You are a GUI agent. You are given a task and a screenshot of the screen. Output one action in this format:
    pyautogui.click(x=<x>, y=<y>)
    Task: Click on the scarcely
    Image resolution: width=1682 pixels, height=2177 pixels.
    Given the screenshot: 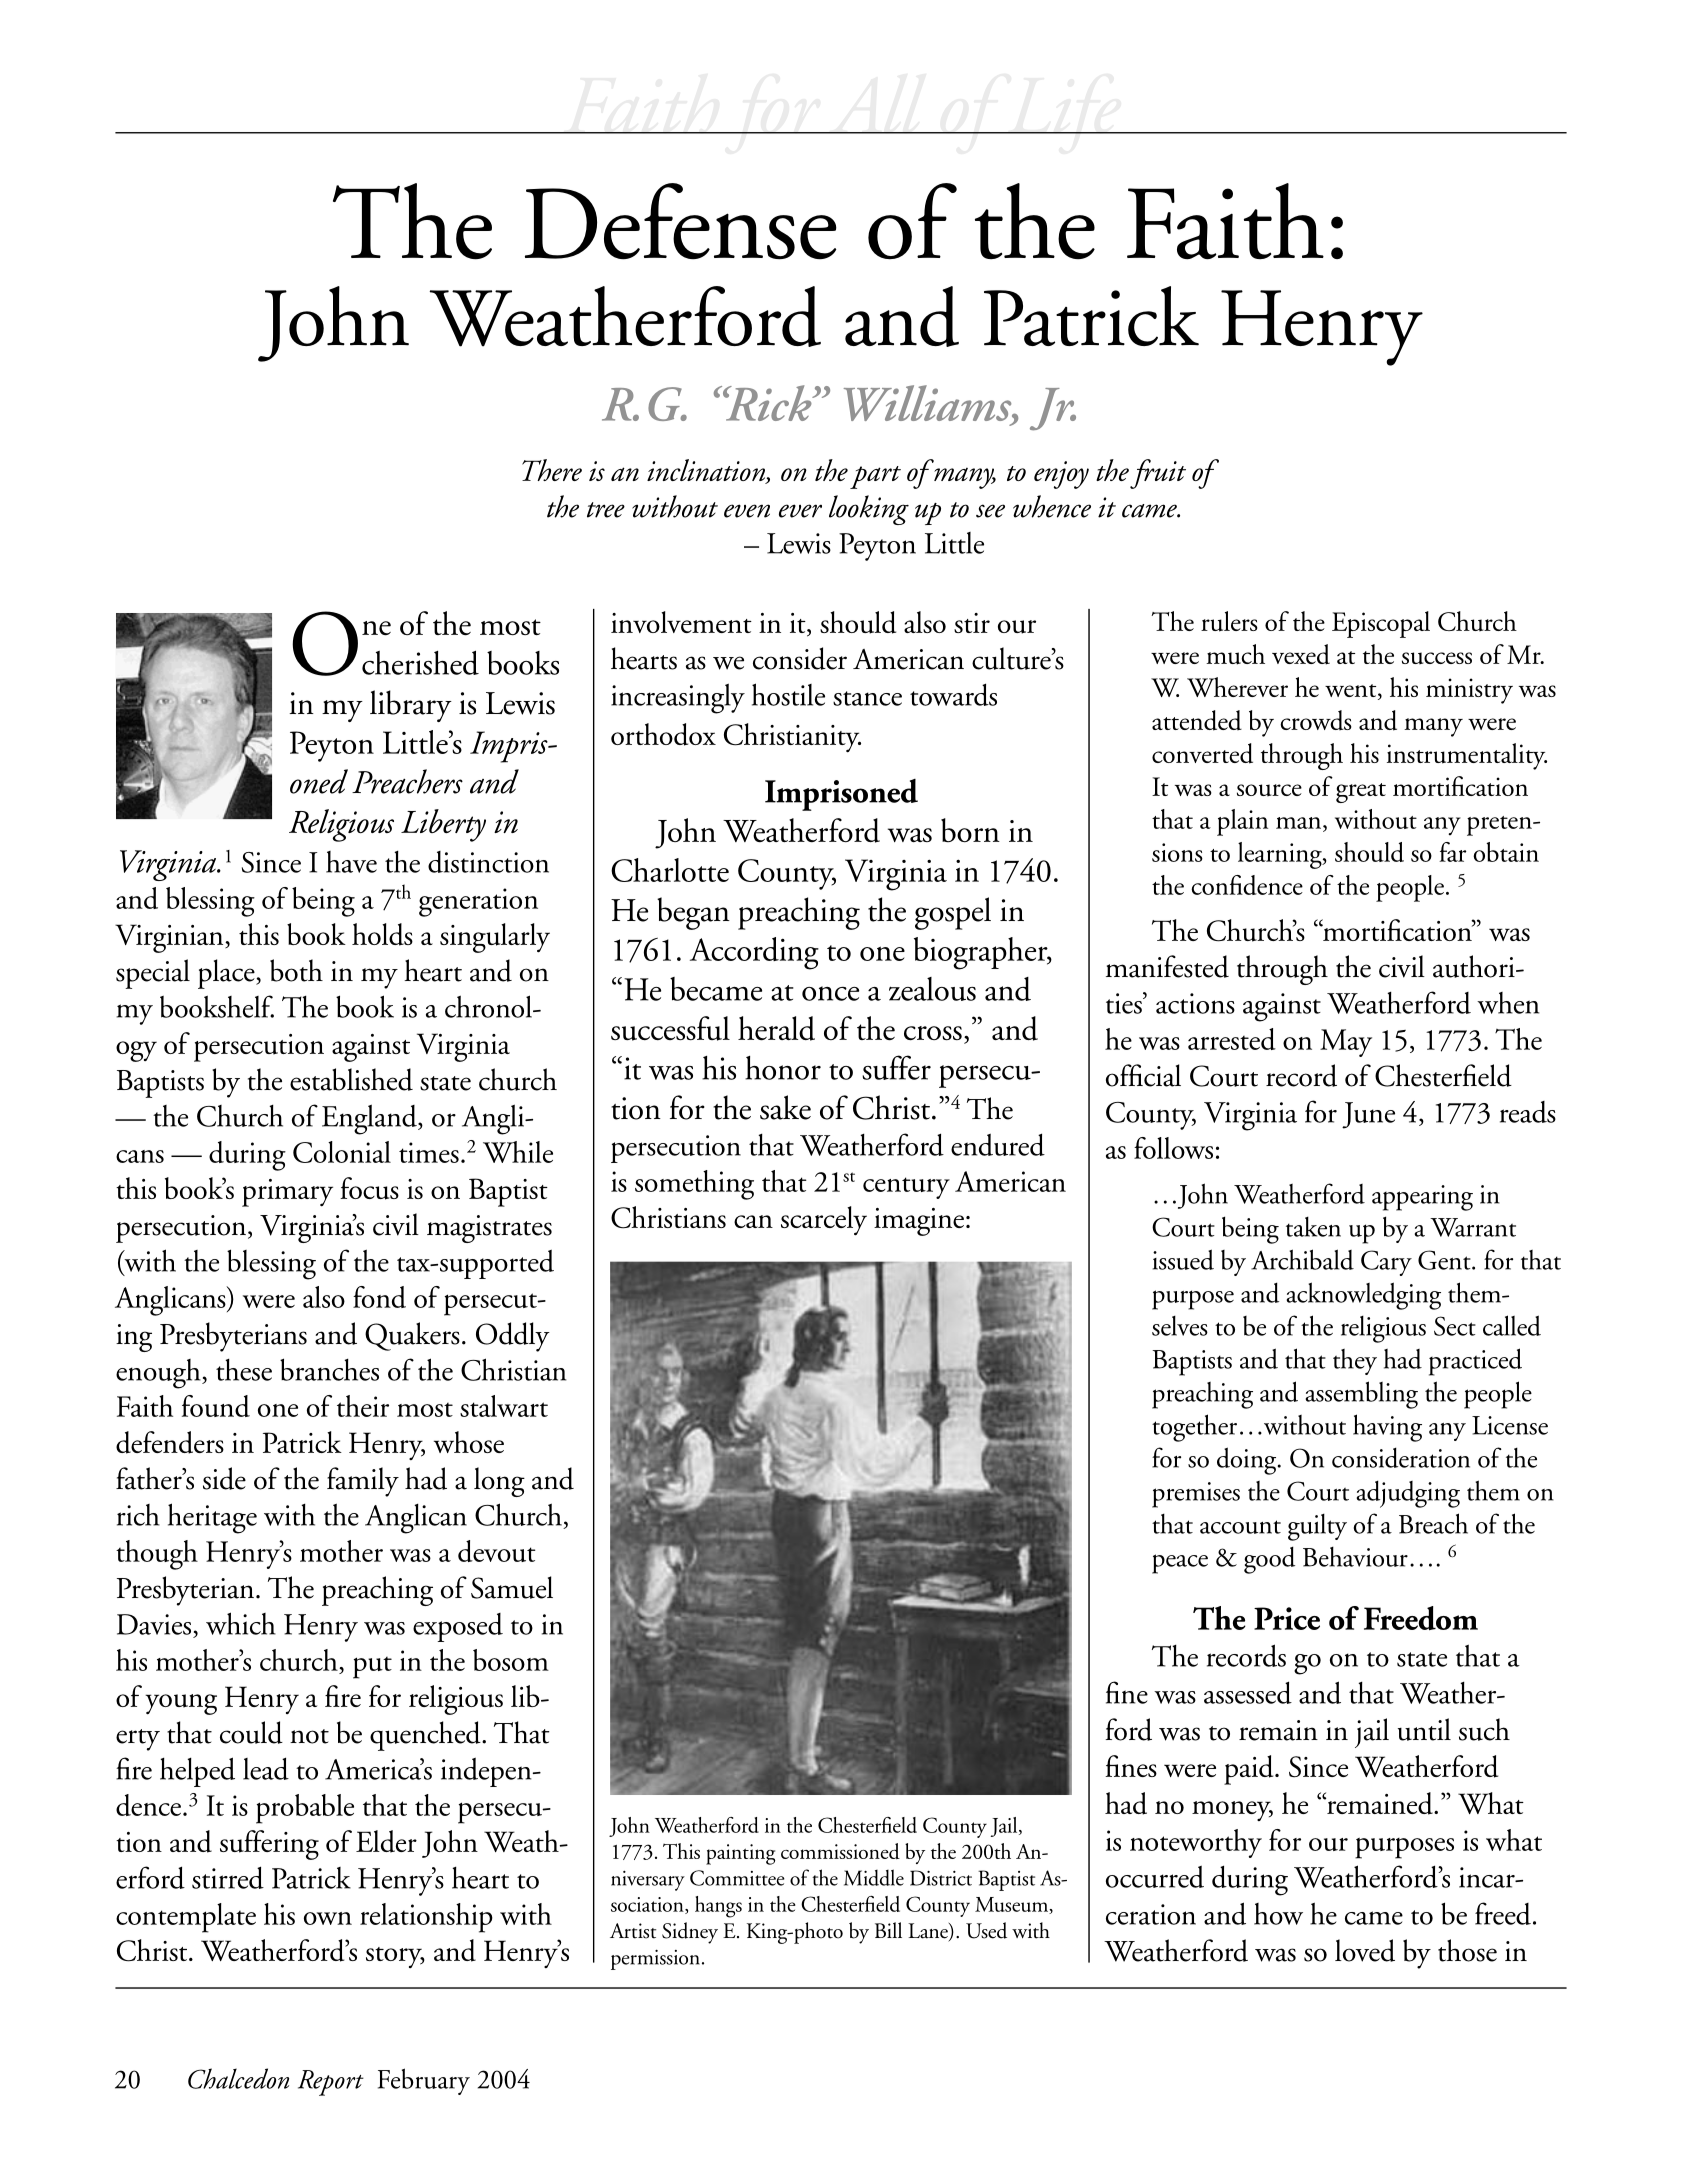 What is the action you would take?
    pyautogui.click(x=824, y=1221)
